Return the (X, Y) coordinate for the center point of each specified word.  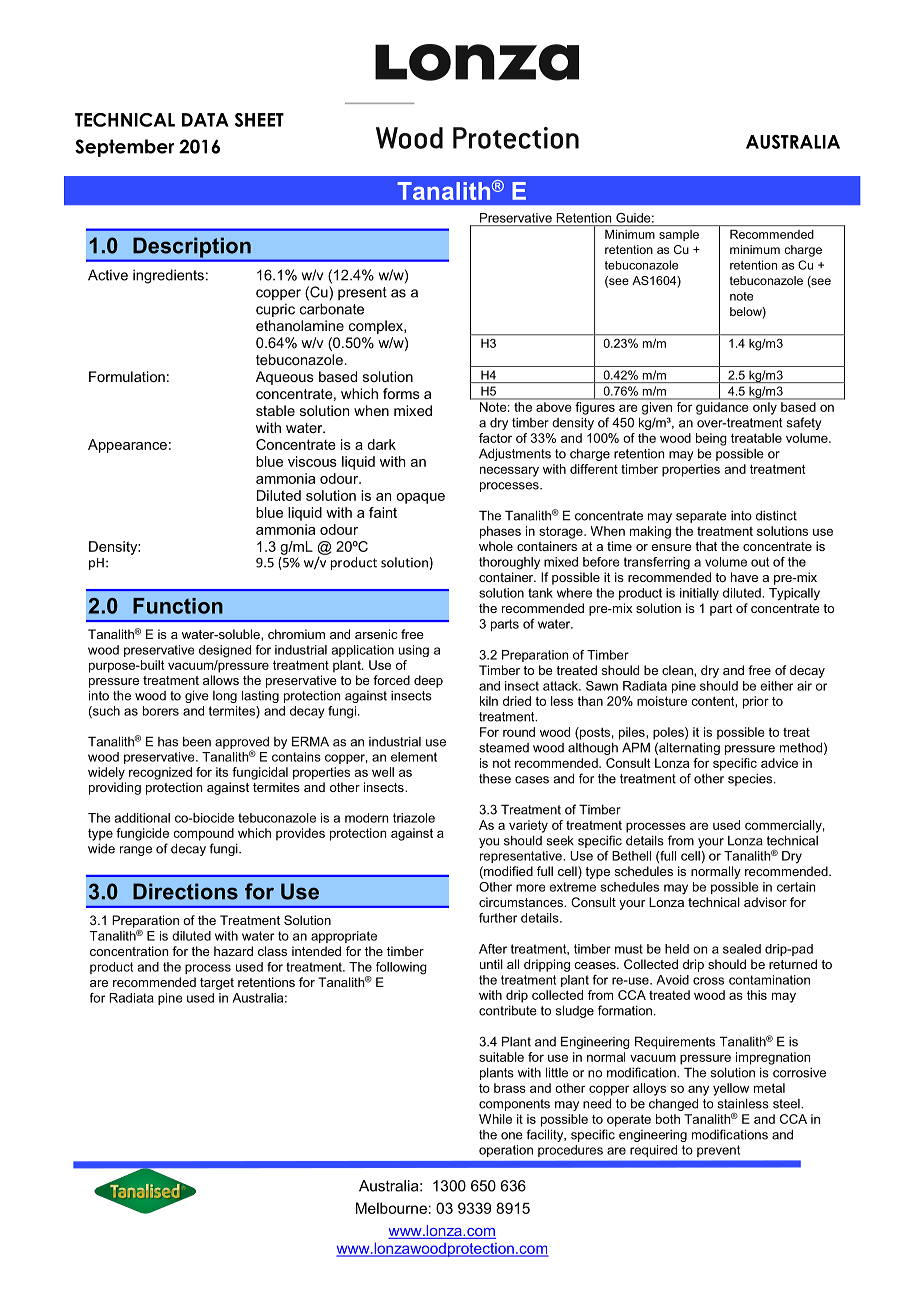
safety (804, 423)
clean (678, 670)
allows (221, 680)
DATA (205, 120)
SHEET (259, 120)
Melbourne (391, 1208)
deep (428, 681)
